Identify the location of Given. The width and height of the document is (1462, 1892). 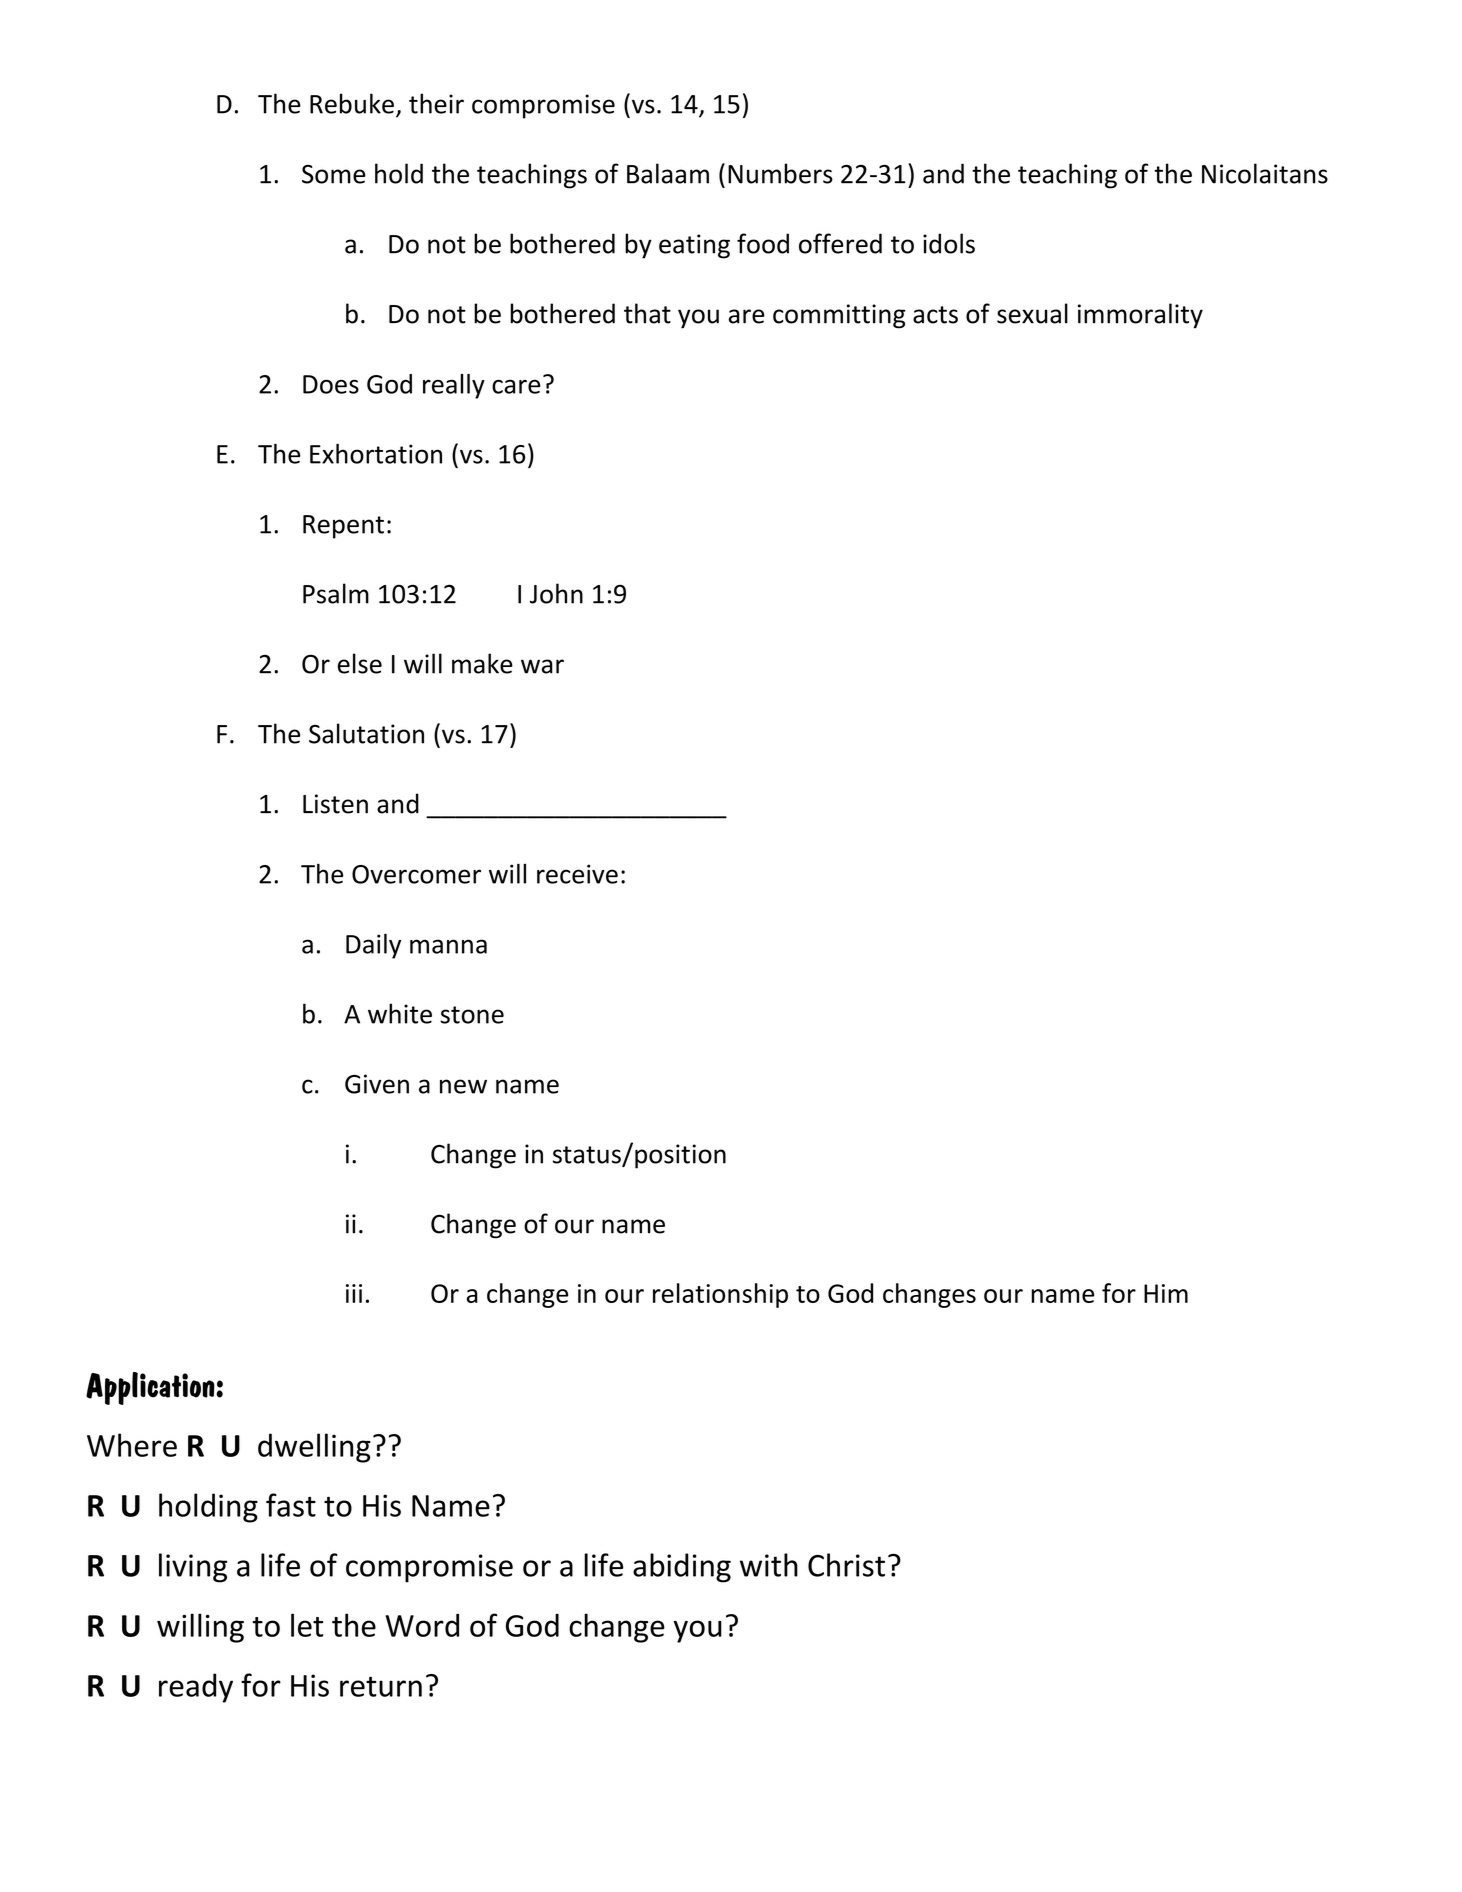
(377, 1084).
